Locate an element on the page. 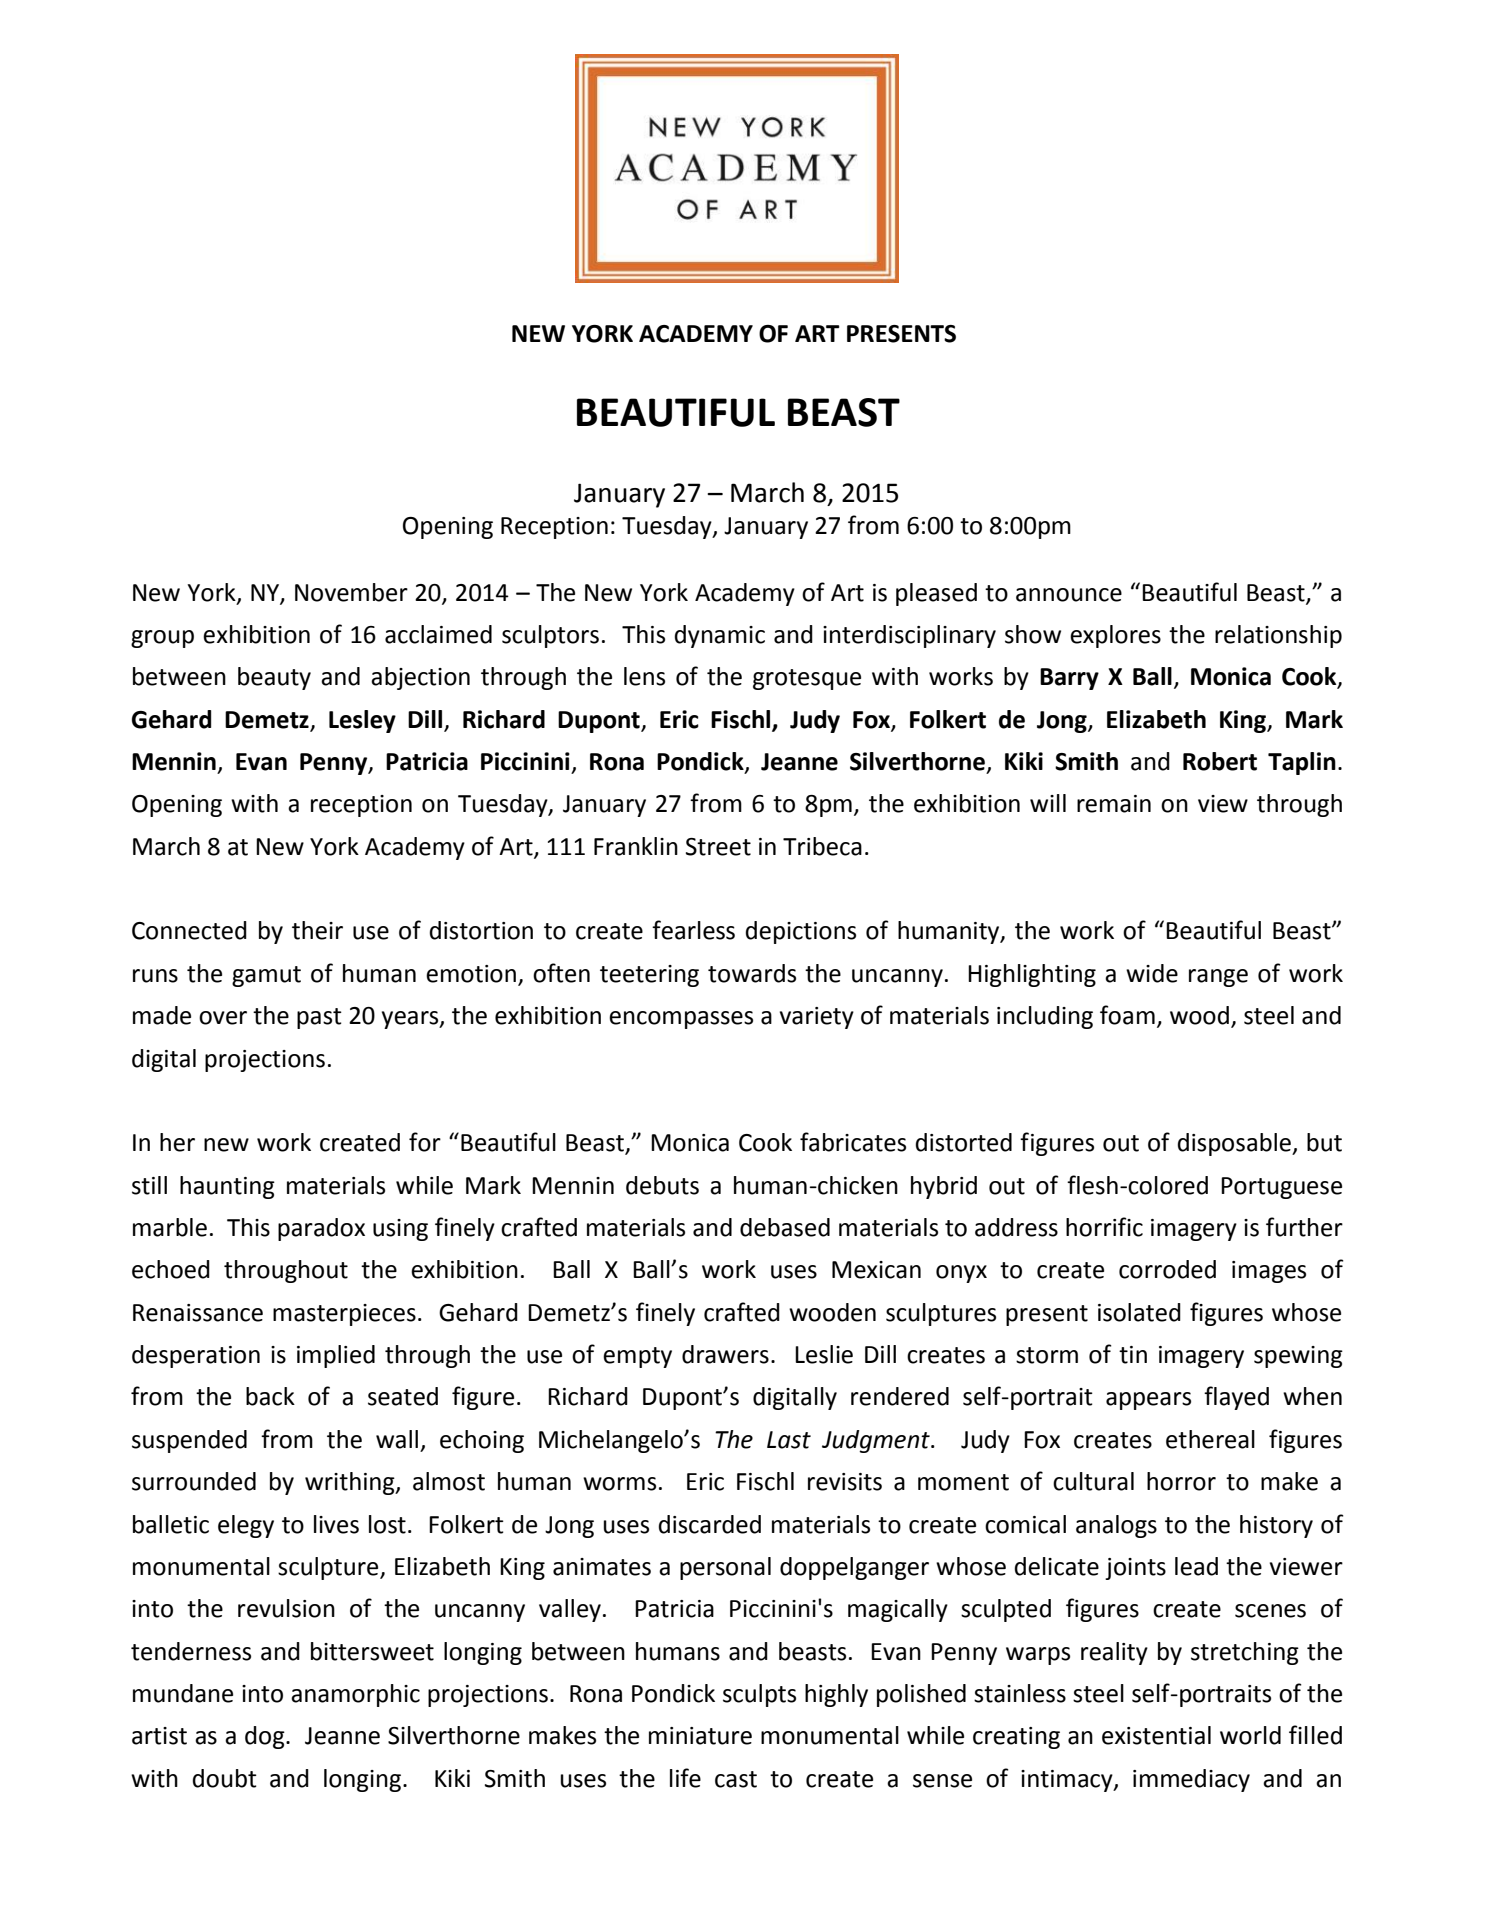 This page has height=1922, width=1485. November is located at coordinates (351, 592).
